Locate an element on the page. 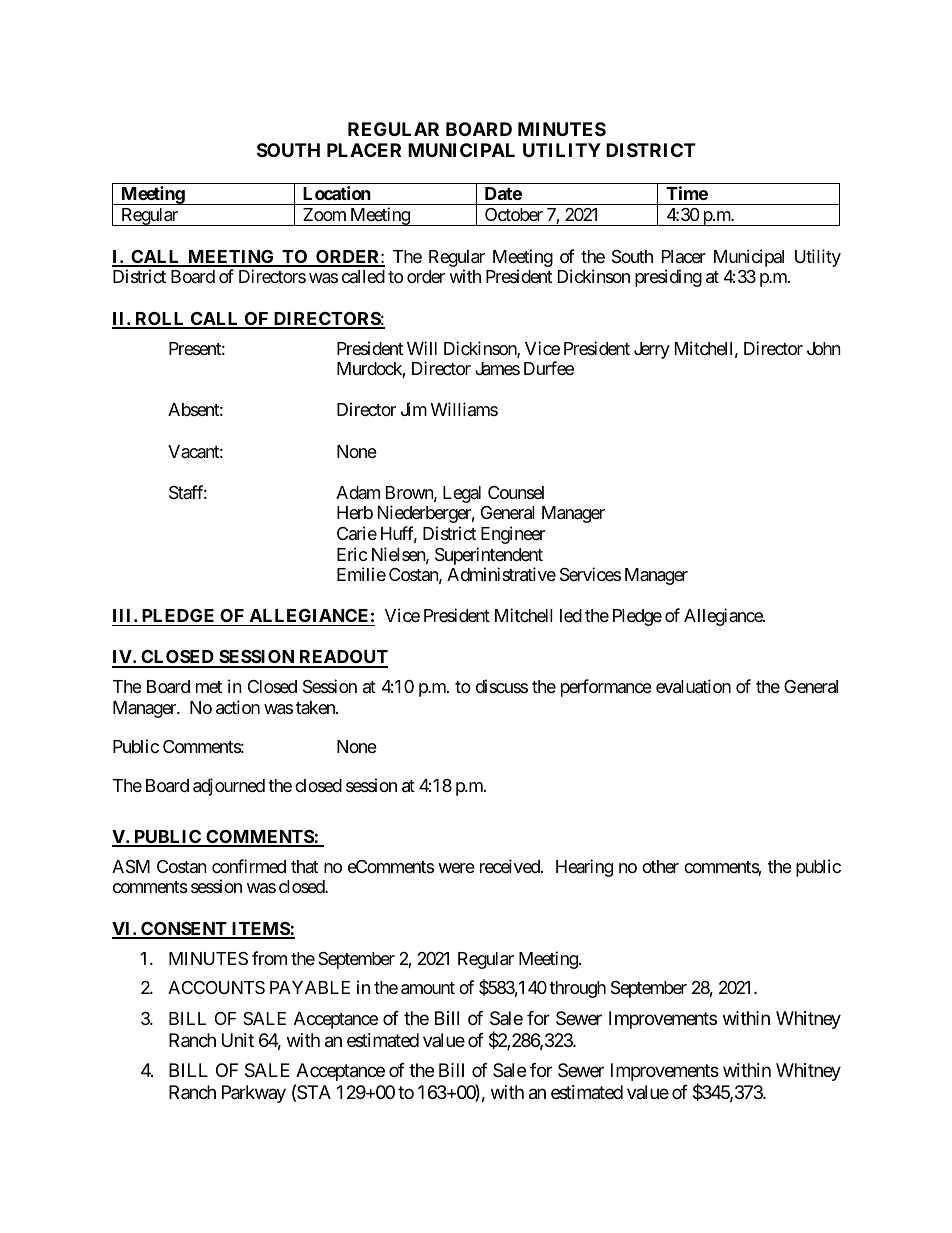 Image resolution: width=952 pixels, height=1233 pixels. John is located at coordinates (824, 348).
